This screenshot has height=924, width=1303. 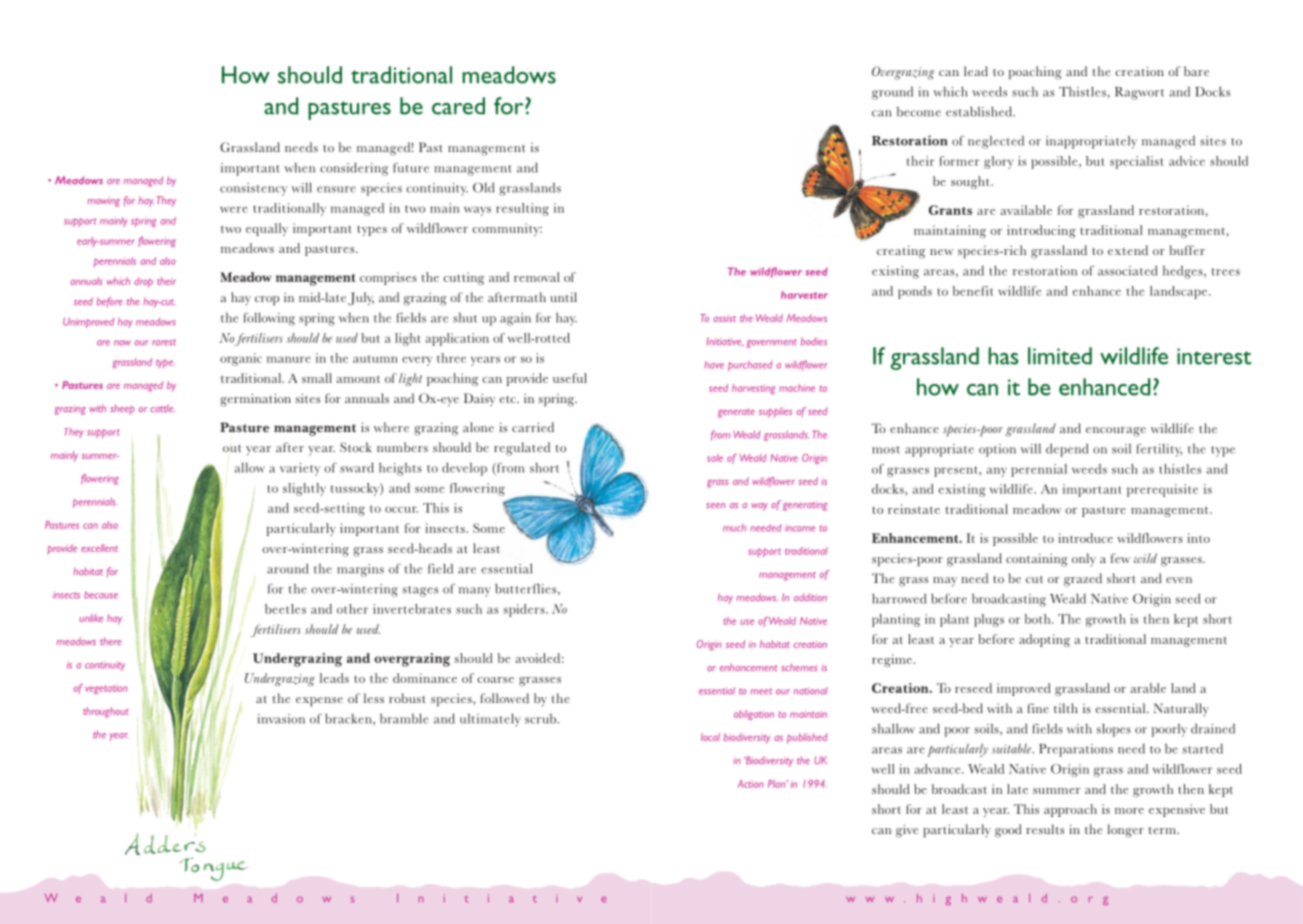 What do you see at coordinates (892, 93) in the screenshot?
I see `ground` at bounding box center [892, 93].
